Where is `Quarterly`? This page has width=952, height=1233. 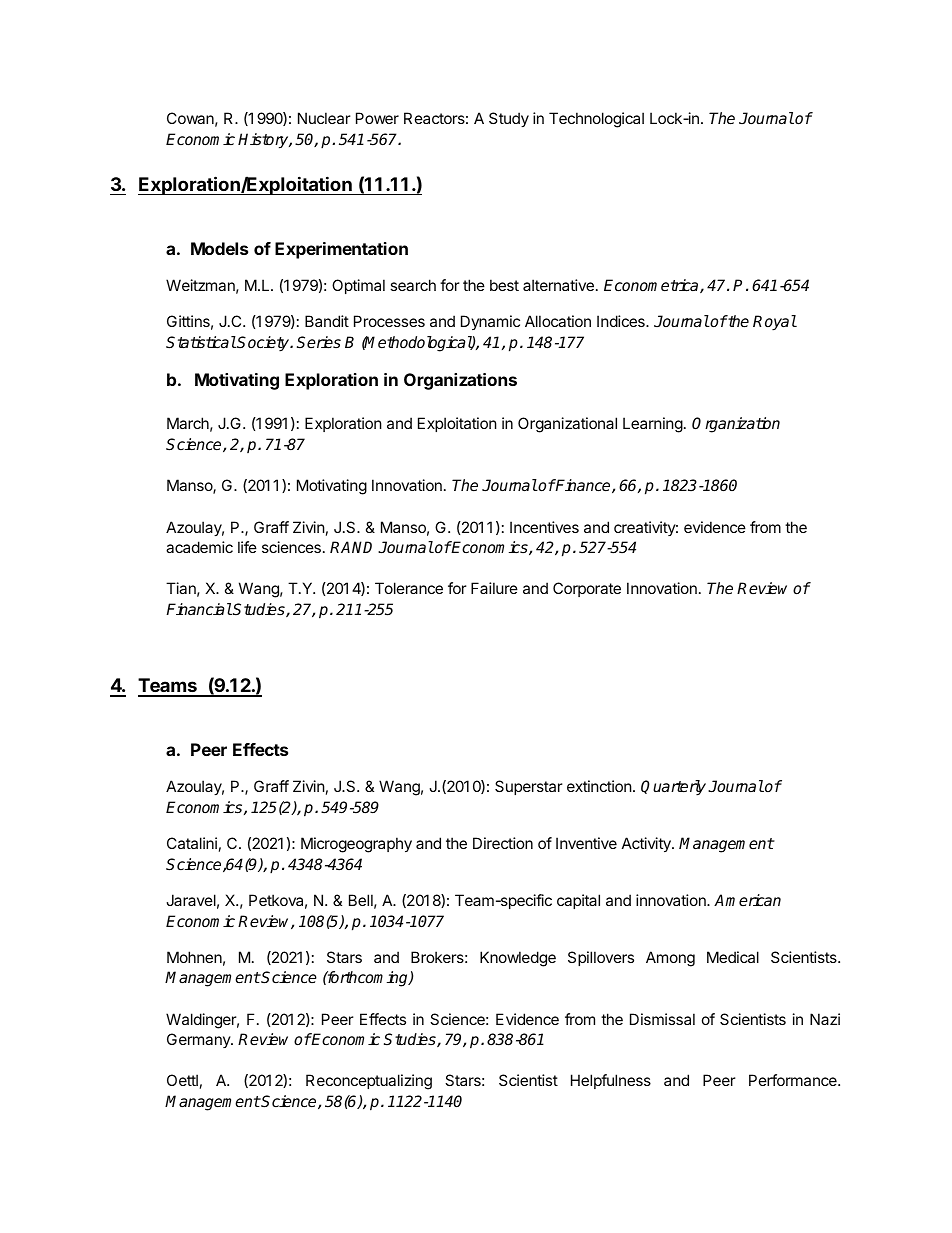 Quarterly is located at coordinates (673, 788).
